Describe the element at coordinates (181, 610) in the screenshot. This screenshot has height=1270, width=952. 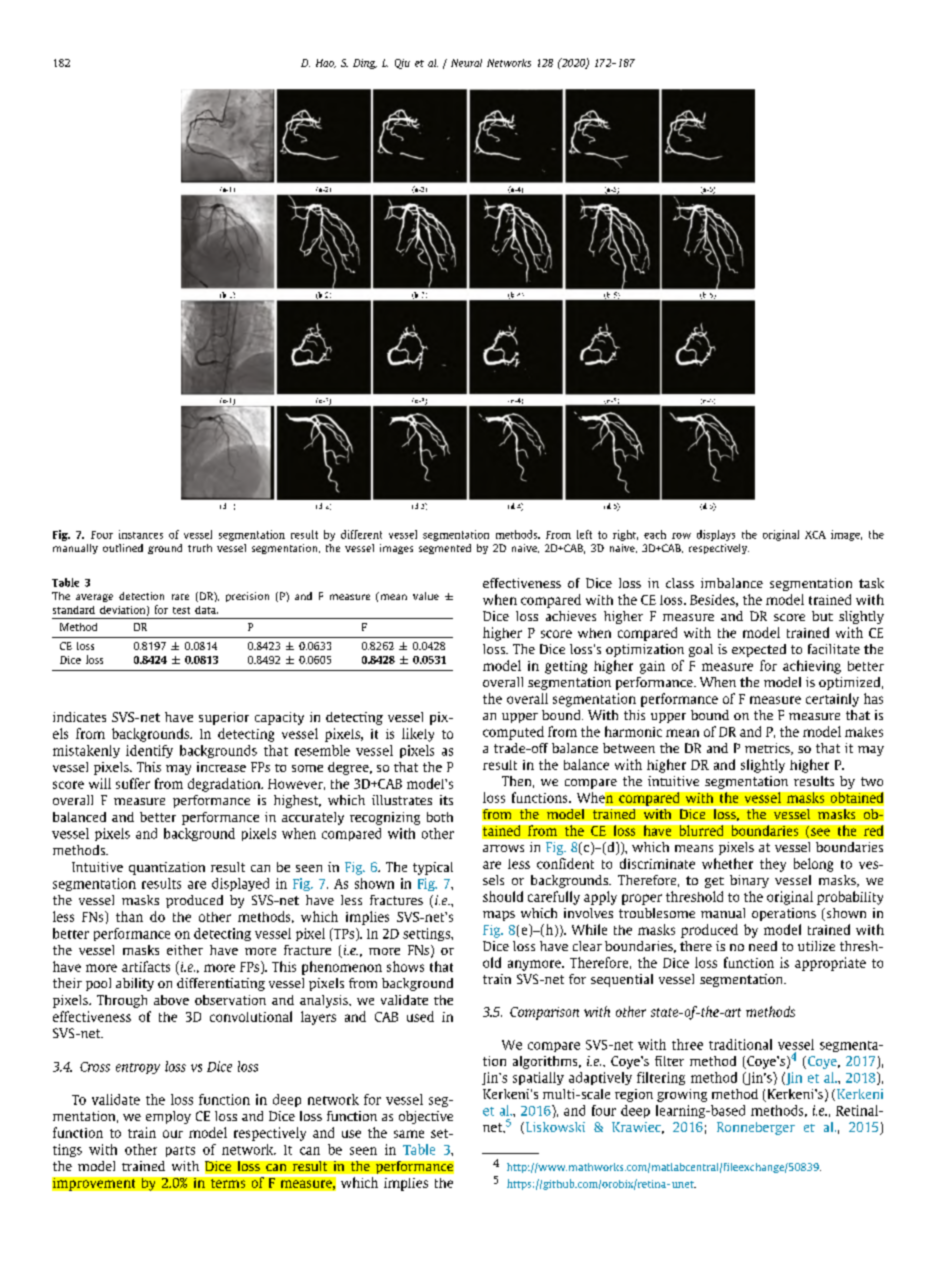
I see `test` at that location.
